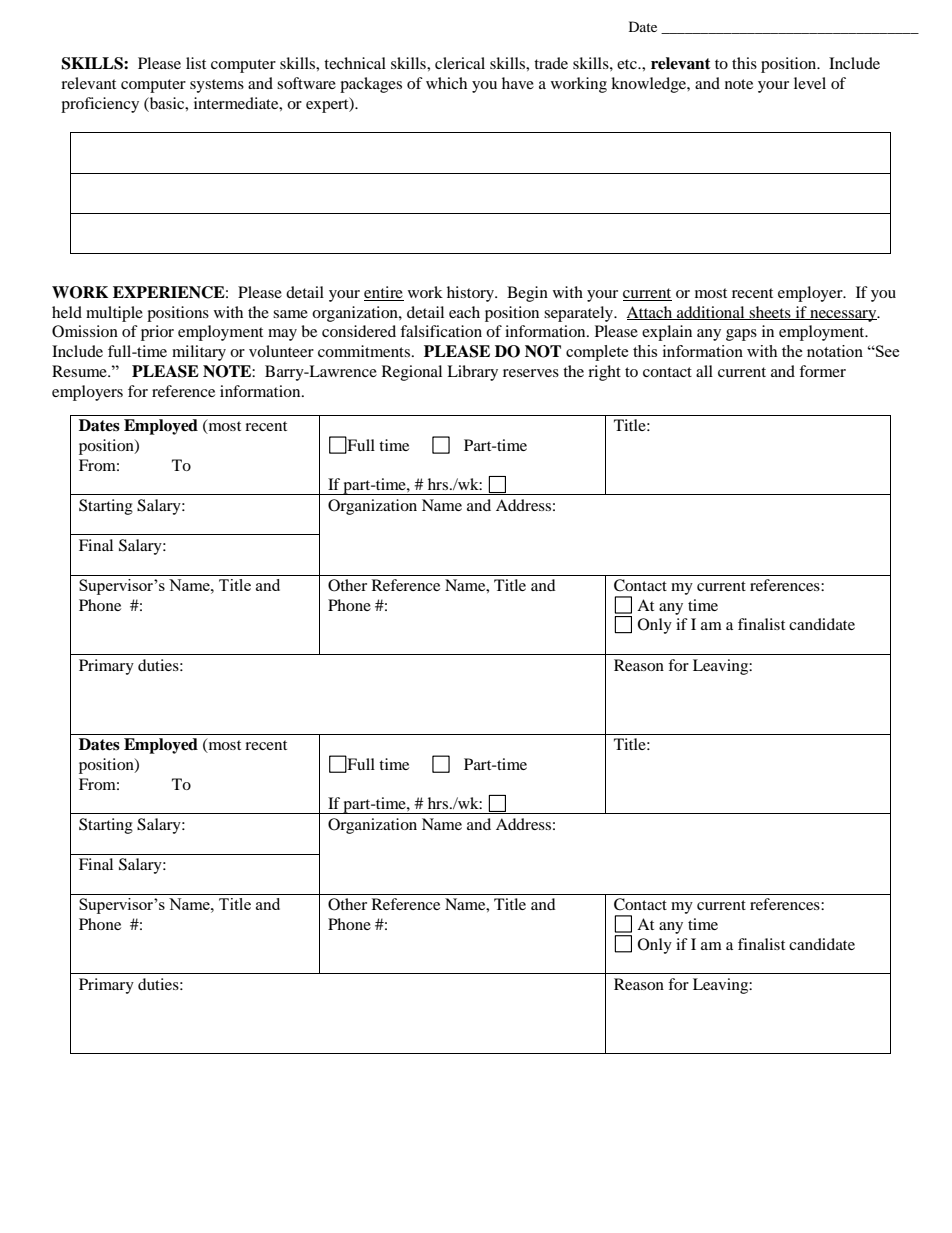  I want to click on systems, so click(217, 86).
